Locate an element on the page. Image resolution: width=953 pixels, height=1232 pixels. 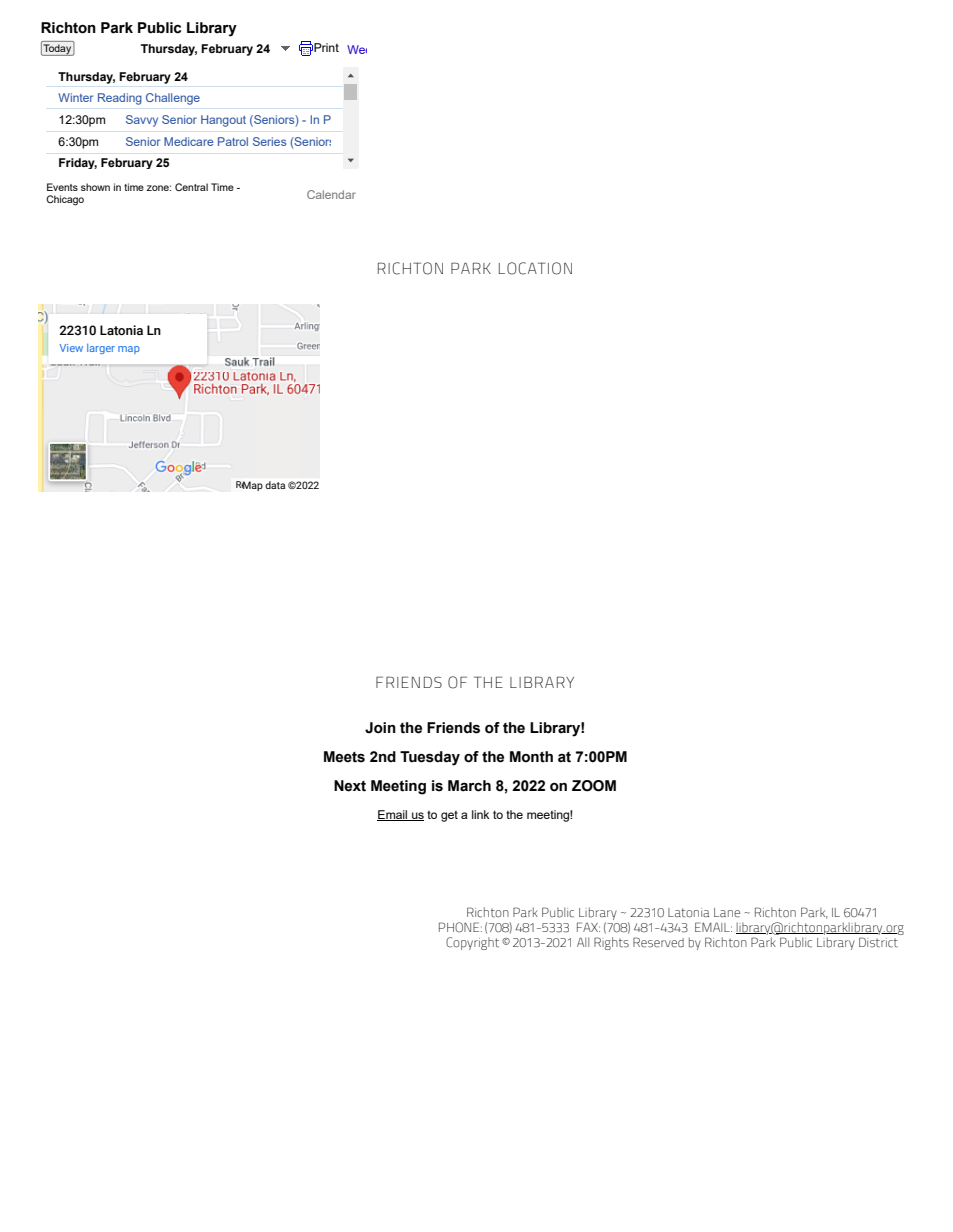
Tuesday is located at coordinates (430, 758).
